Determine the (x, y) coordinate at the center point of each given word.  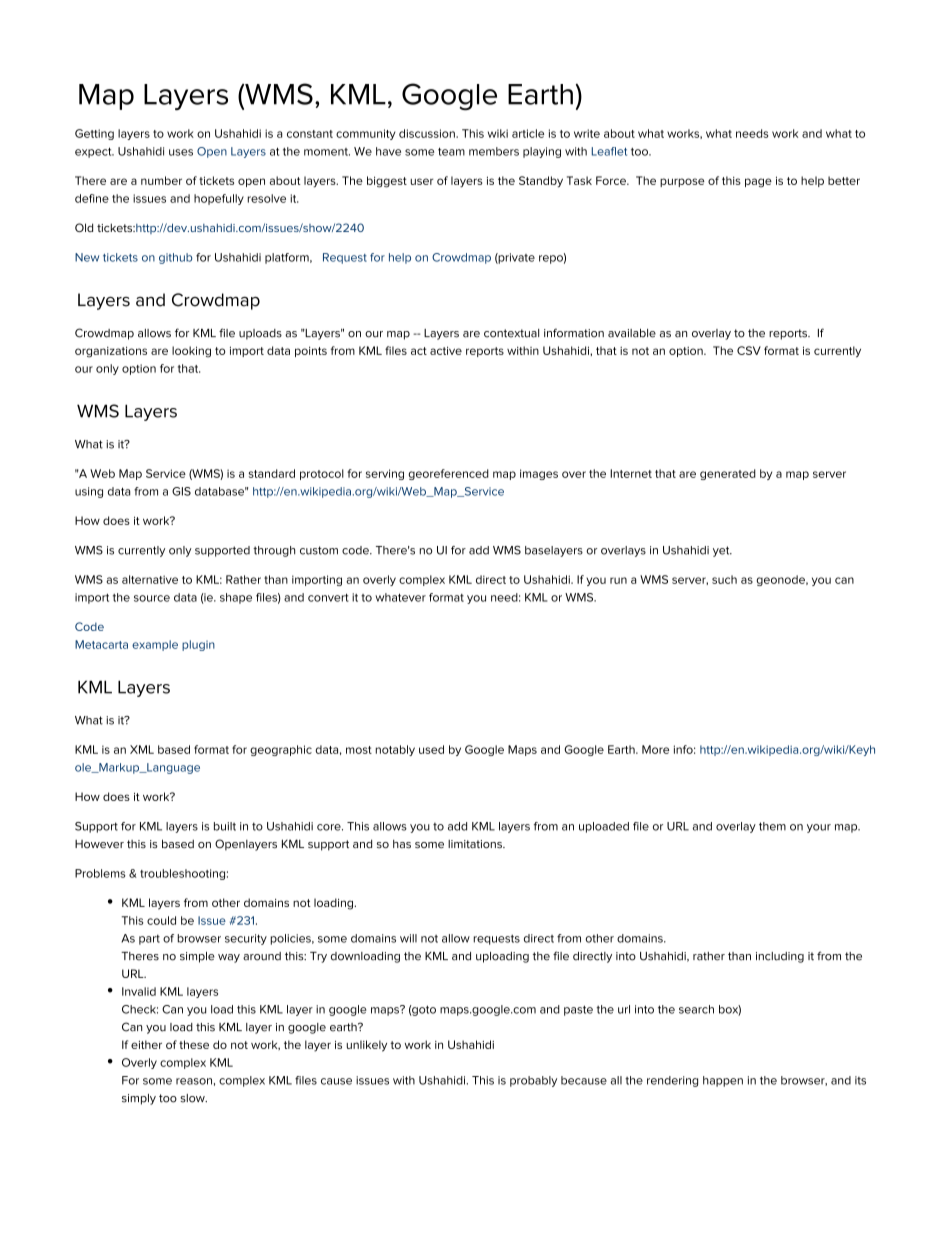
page (758, 183)
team (451, 152)
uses (181, 152)
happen (723, 1081)
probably (533, 1081)
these (194, 1044)
